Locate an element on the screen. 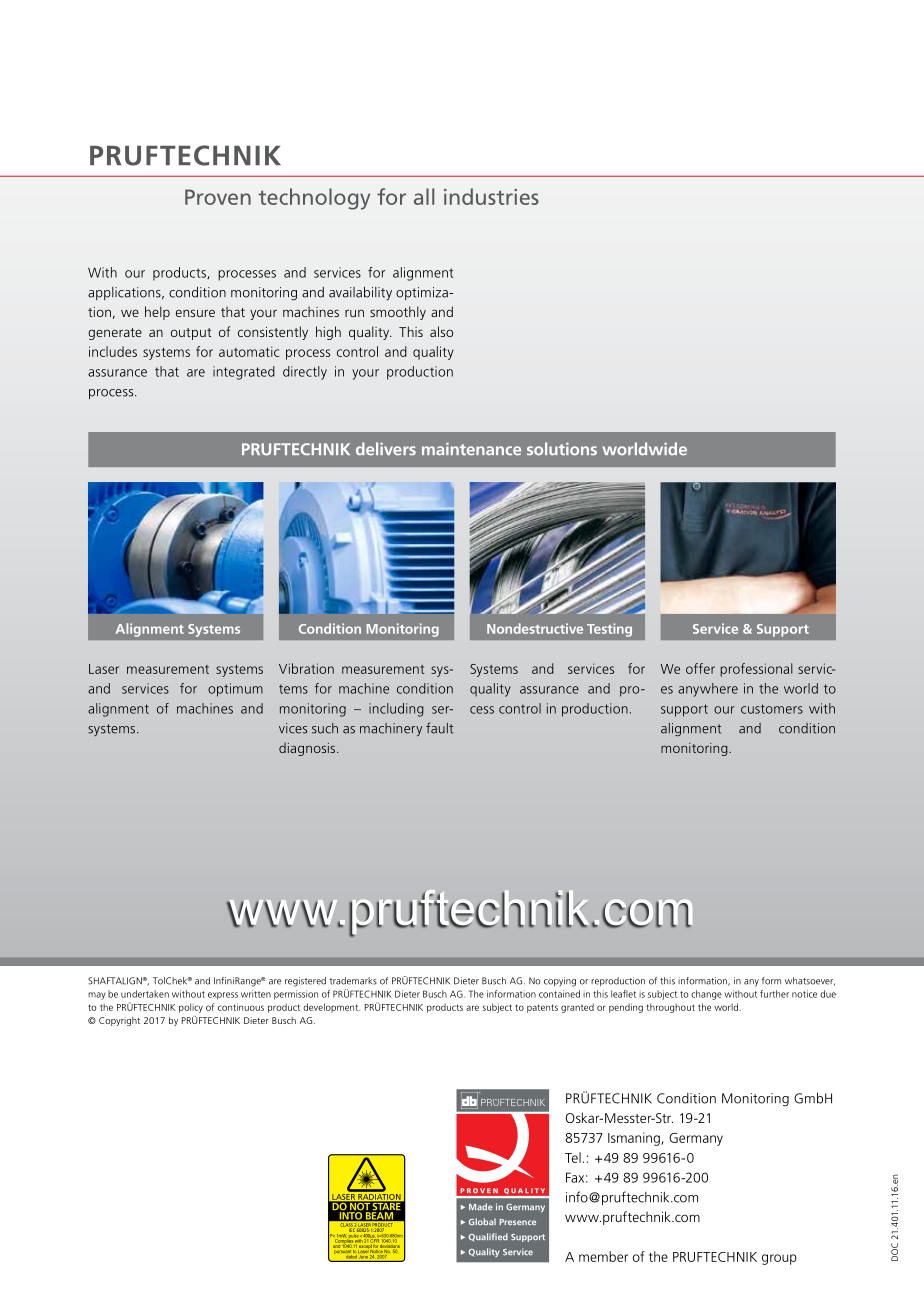 Image resolution: width=924 pixels, height=1308 pixels. industries is located at coordinates (491, 196).
